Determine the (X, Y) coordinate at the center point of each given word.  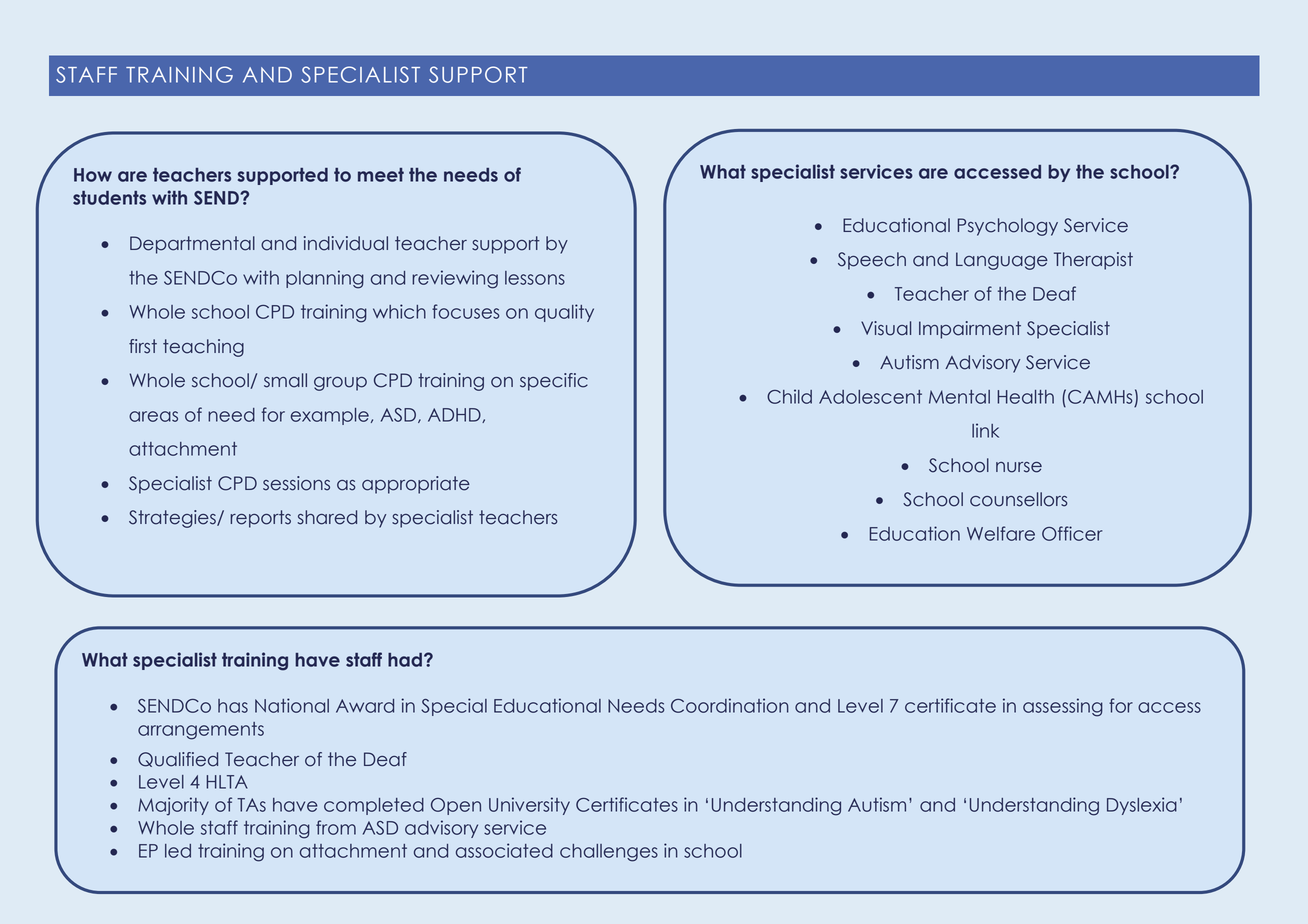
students (109, 198)
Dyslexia (1142, 806)
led (178, 851)
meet (381, 175)
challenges (609, 853)
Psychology (1007, 227)
